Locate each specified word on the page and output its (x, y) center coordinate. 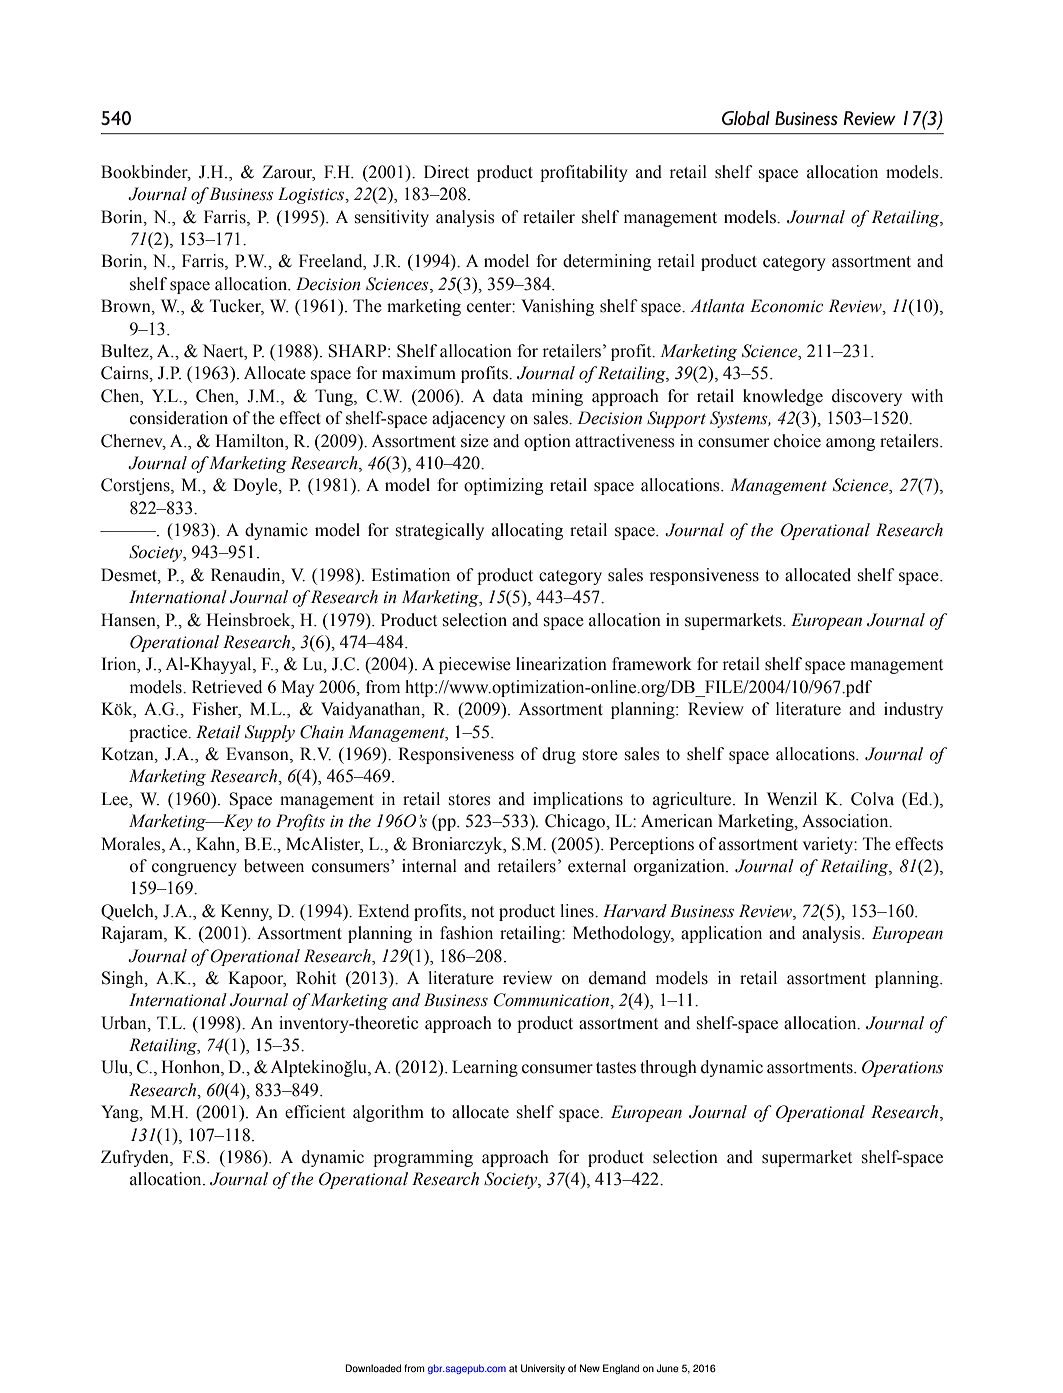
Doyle (256, 486)
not (482, 912)
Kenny (246, 912)
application (721, 934)
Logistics (312, 195)
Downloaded (373, 1368)
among (850, 444)
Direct (446, 172)
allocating (527, 531)
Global (746, 118)
